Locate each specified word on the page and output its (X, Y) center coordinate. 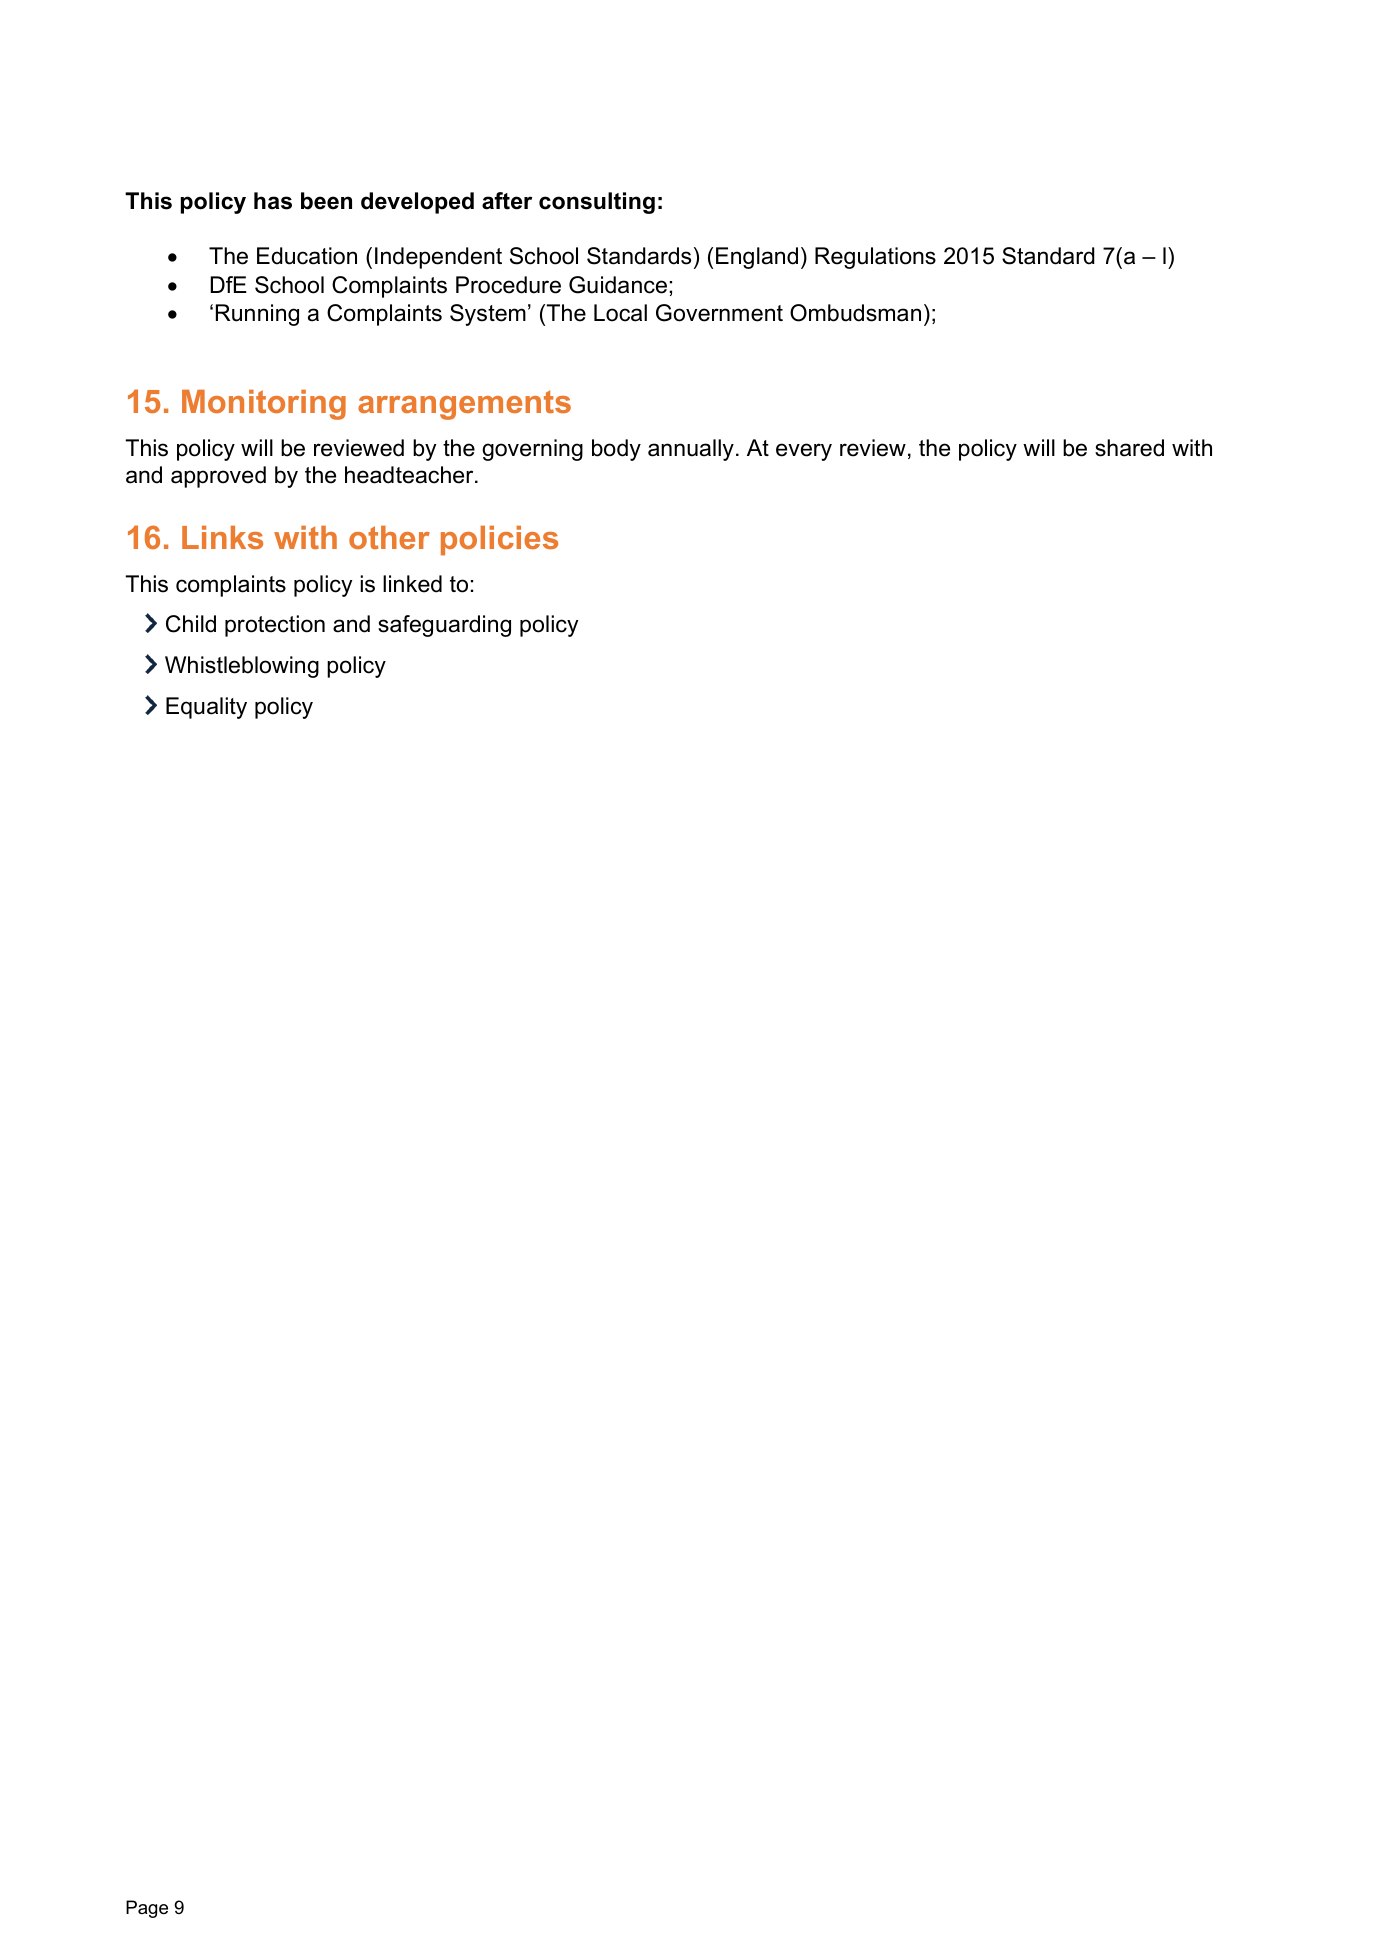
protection (275, 626)
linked (412, 584)
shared (1129, 448)
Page (147, 1909)
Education (307, 256)
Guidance (618, 285)
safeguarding (444, 626)
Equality (206, 708)
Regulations (875, 258)
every (804, 452)
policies (499, 541)
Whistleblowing (242, 667)
